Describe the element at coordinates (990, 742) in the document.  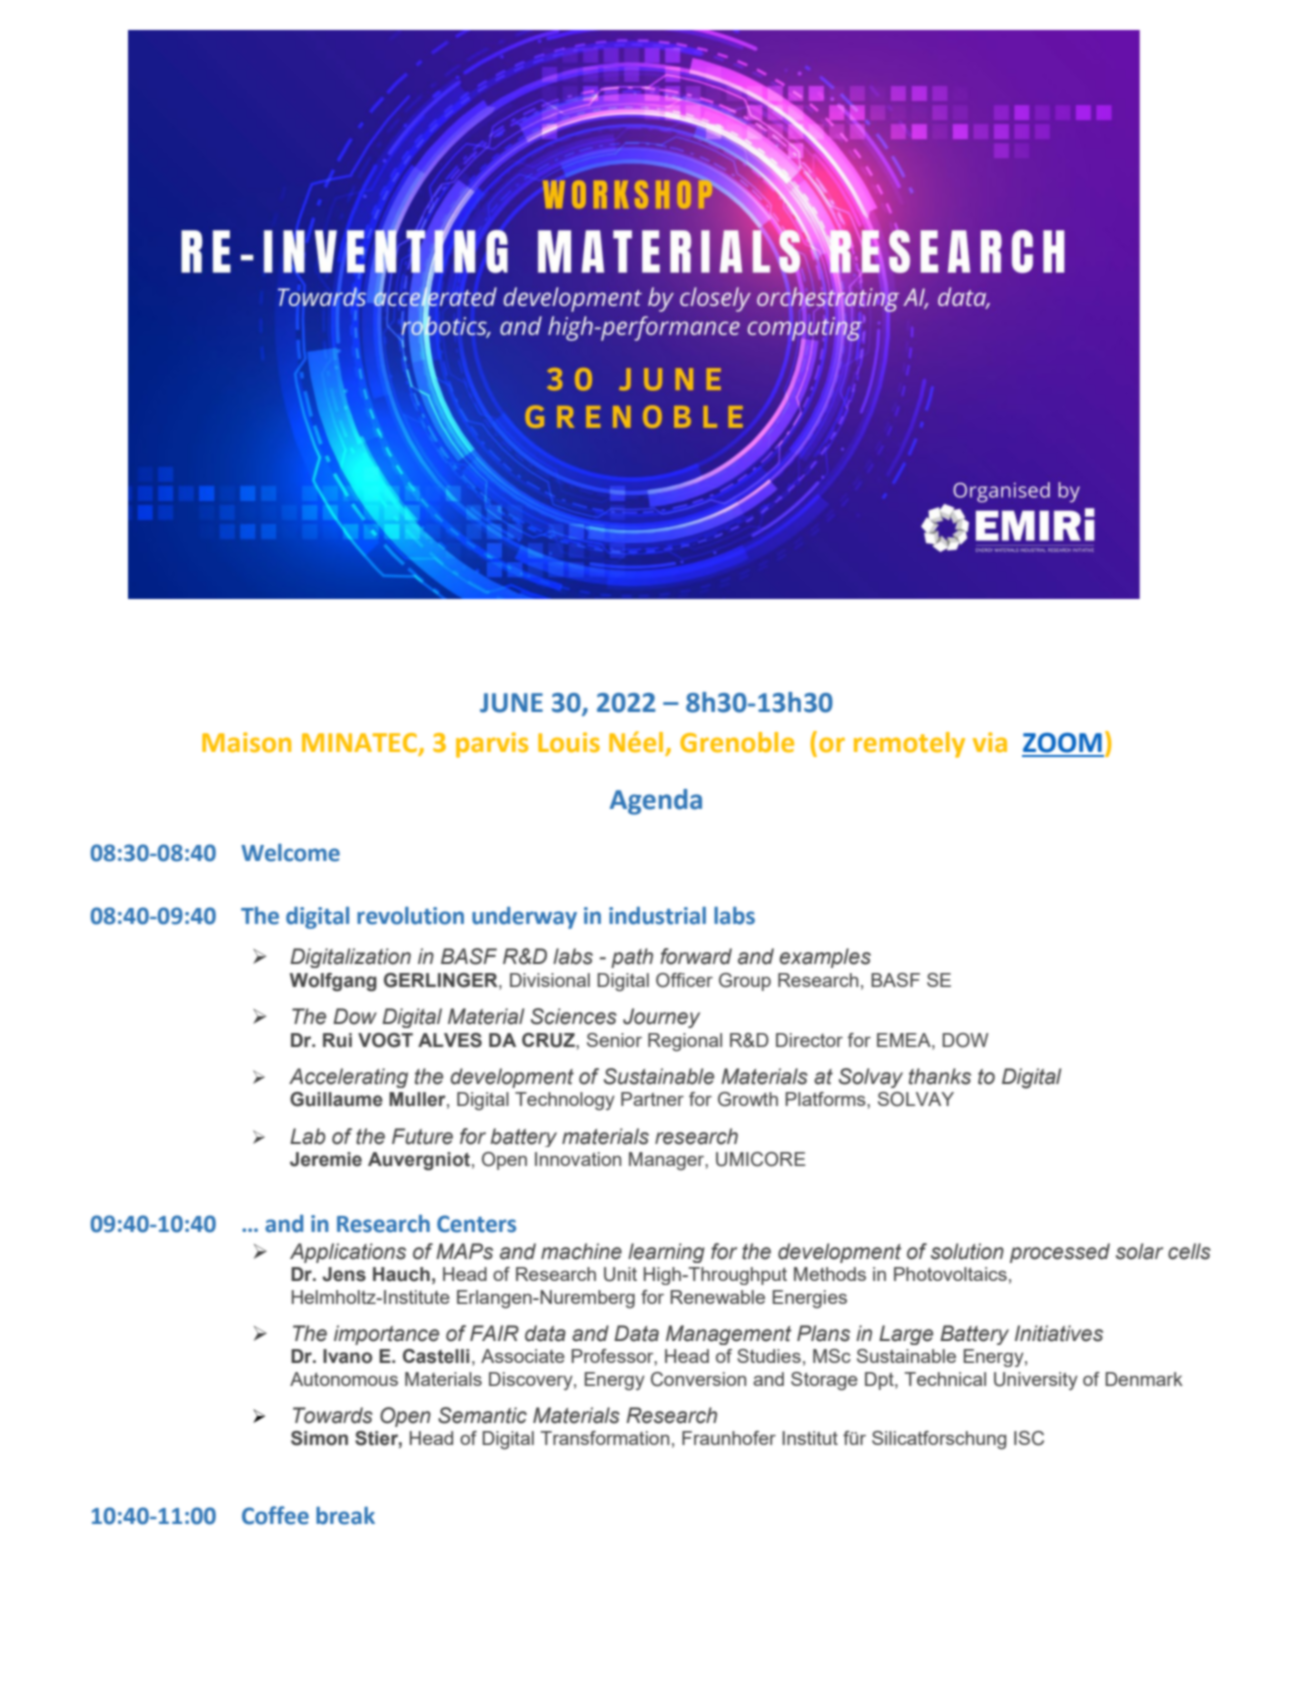
I see `via` at that location.
